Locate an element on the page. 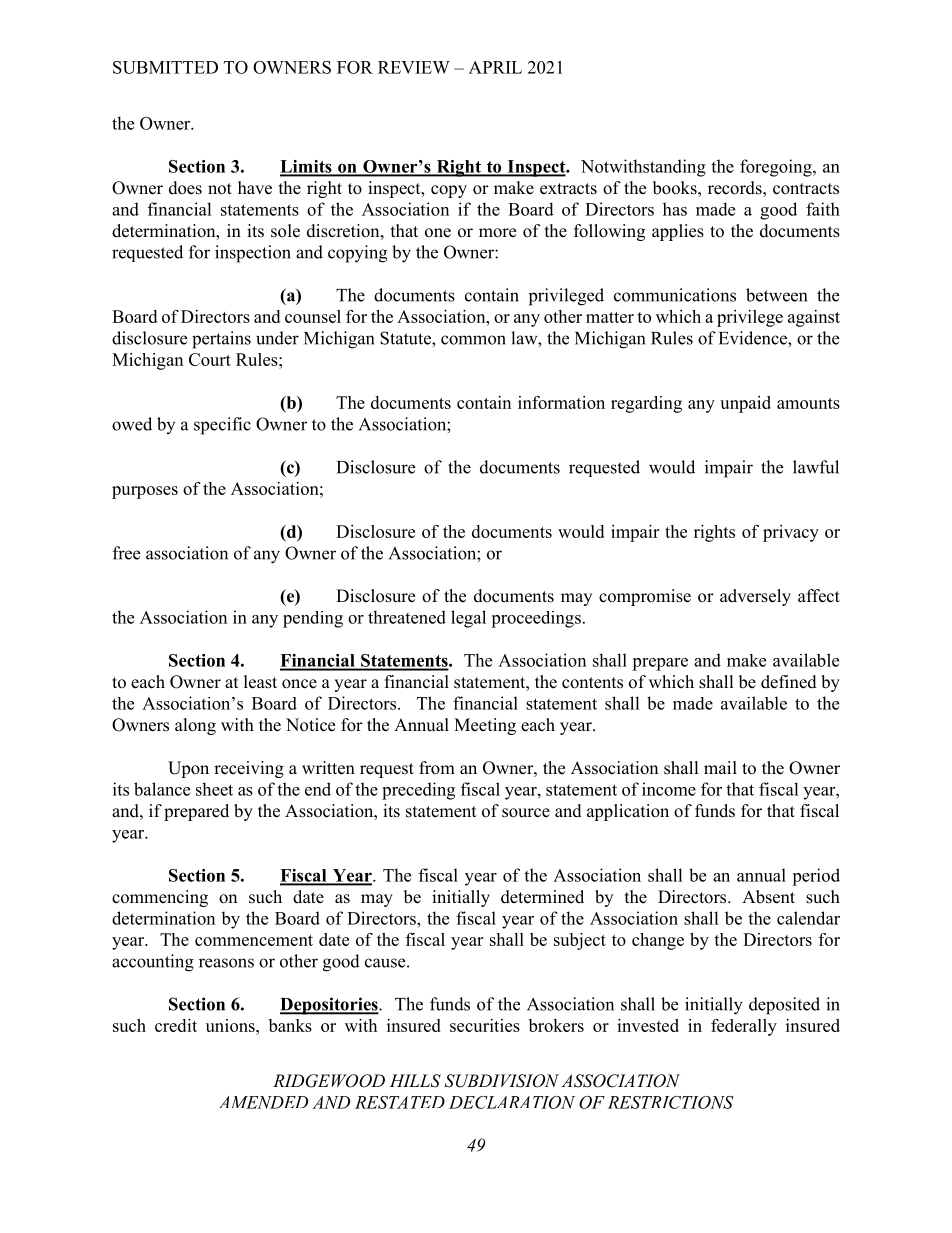 The image size is (952, 1233). SUBMITTED is located at coordinates (165, 67).
